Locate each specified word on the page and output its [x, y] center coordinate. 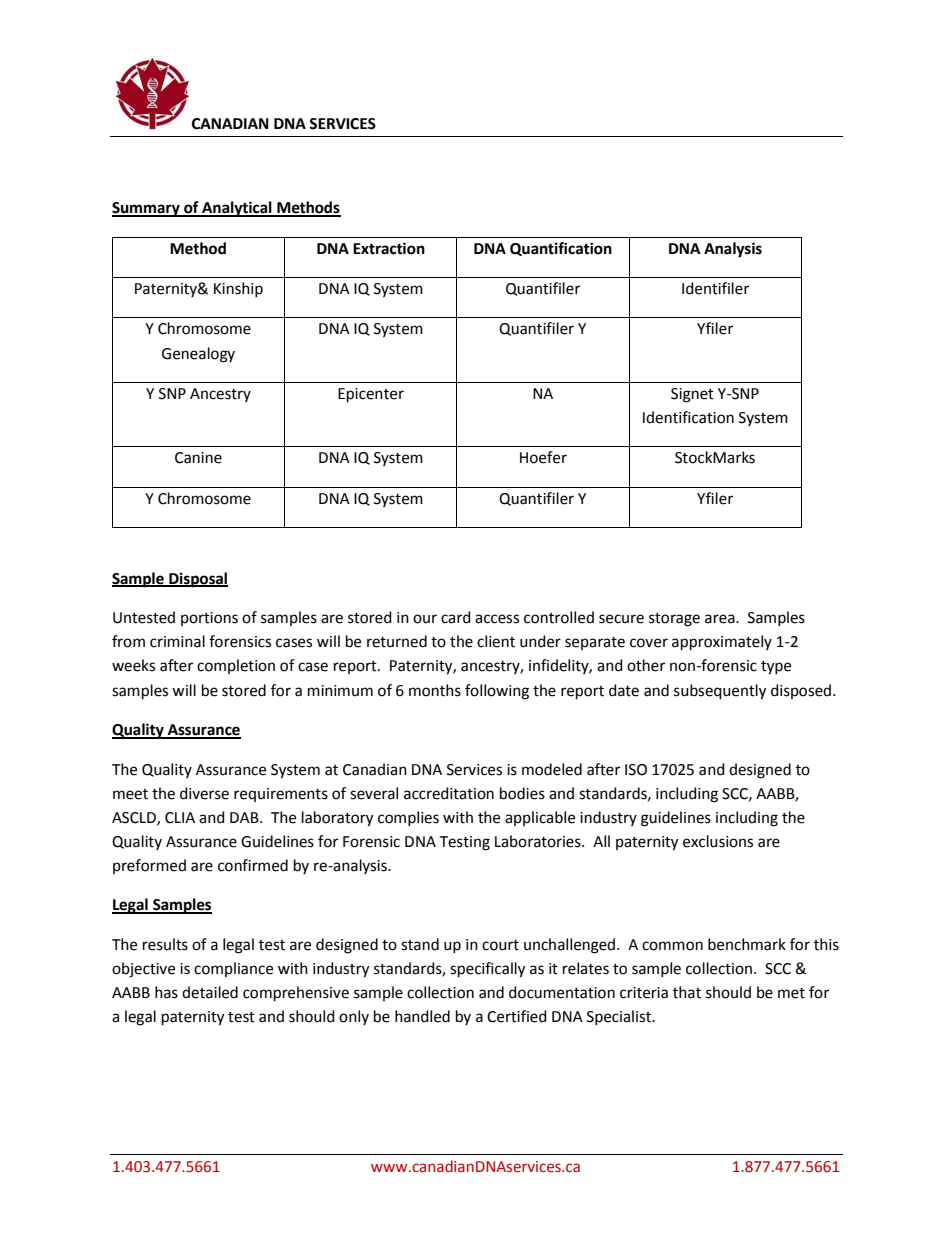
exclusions [718, 841]
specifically [487, 970]
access [497, 619]
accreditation [449, 793]
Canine [198, 458]
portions [209, 619]
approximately [722, 643]
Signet [692, 395]
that [687, 992]
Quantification [561, 249]
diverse [204, 793]
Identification [688, 417]
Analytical [237, 209]
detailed [210, 992]
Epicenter [371, 395]
